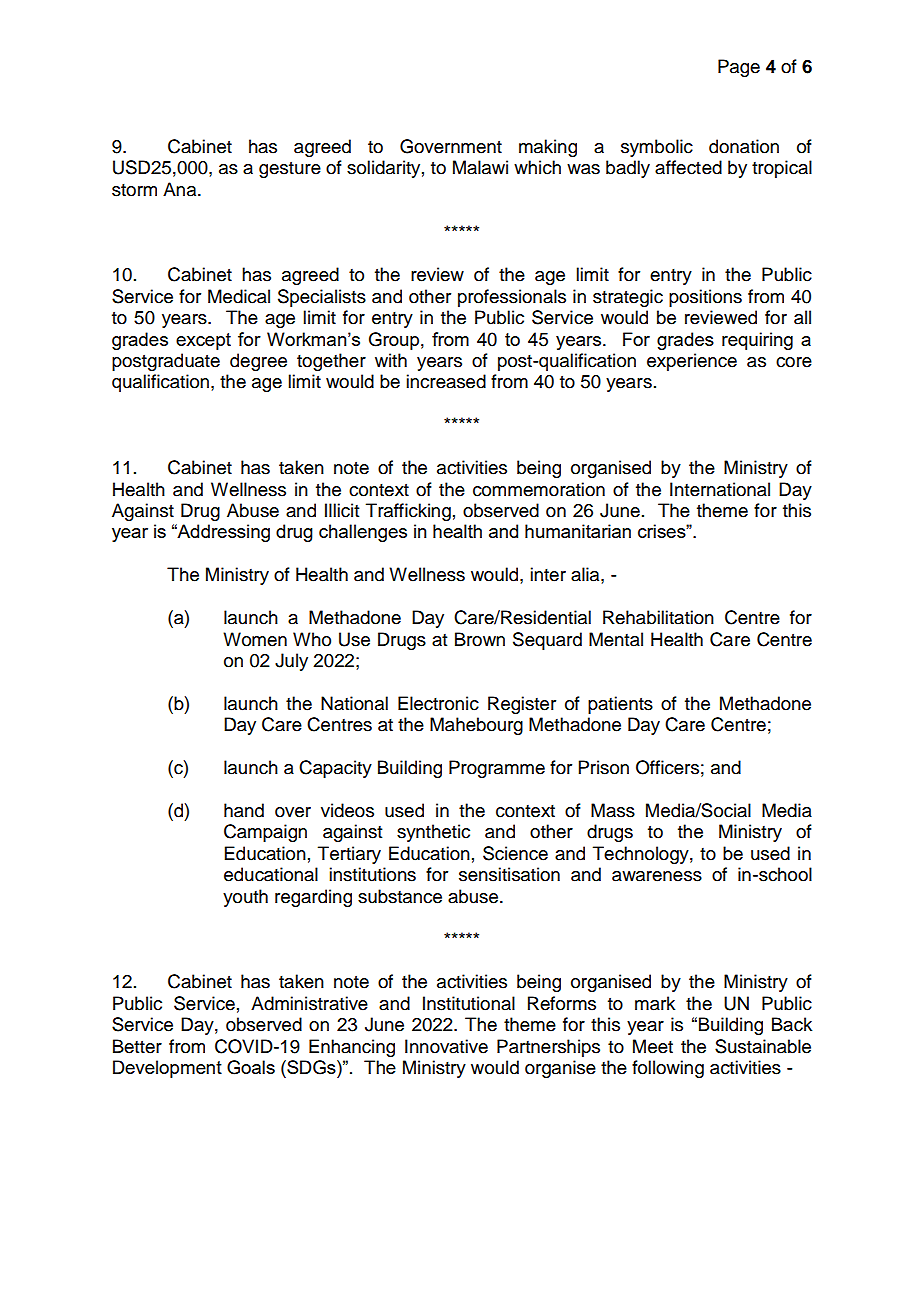  Describe the element at coordinates (667, 767) in the image. I see `Officers` at that location.
